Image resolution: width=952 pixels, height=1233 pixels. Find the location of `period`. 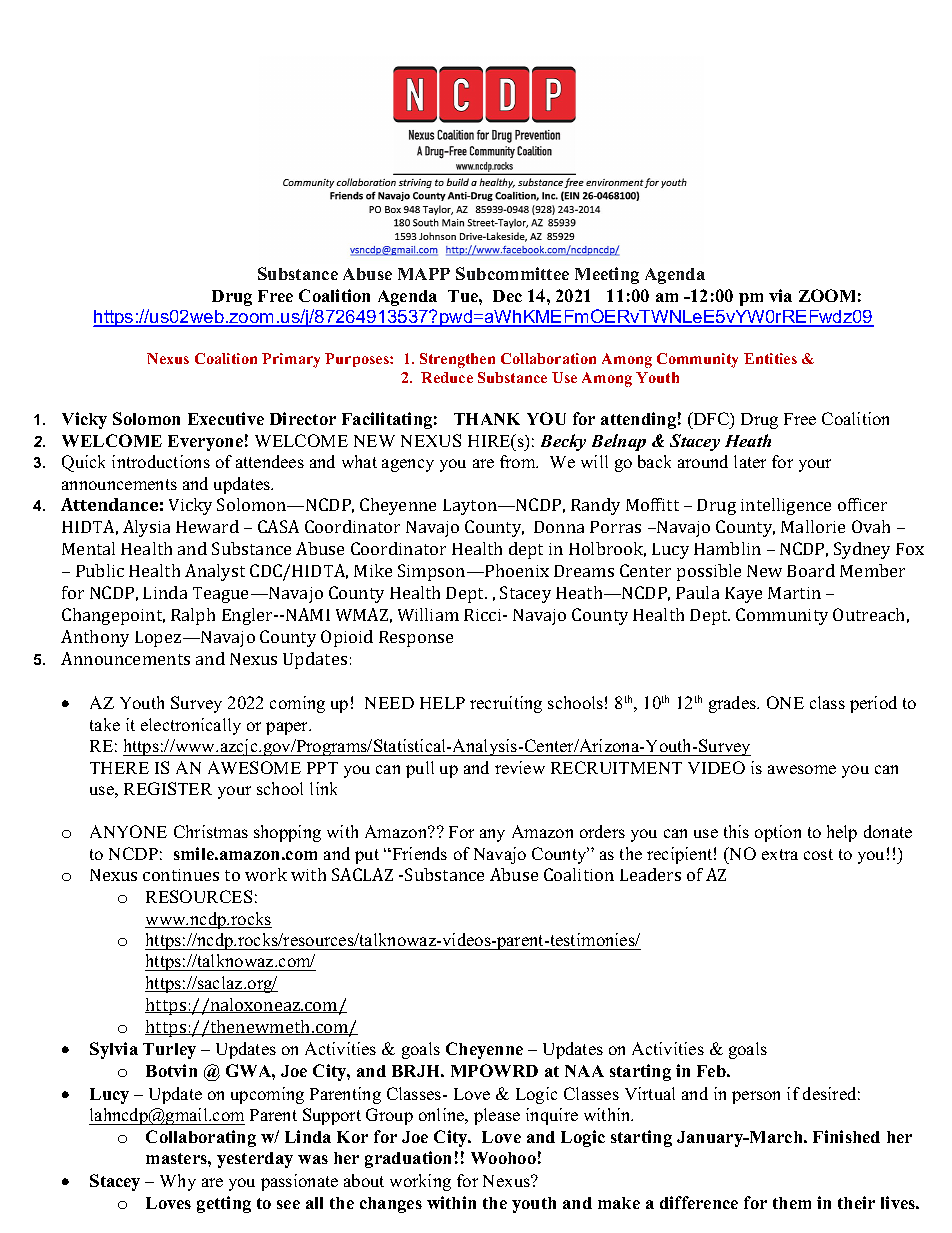

period is located at coordinates (873, 704).
